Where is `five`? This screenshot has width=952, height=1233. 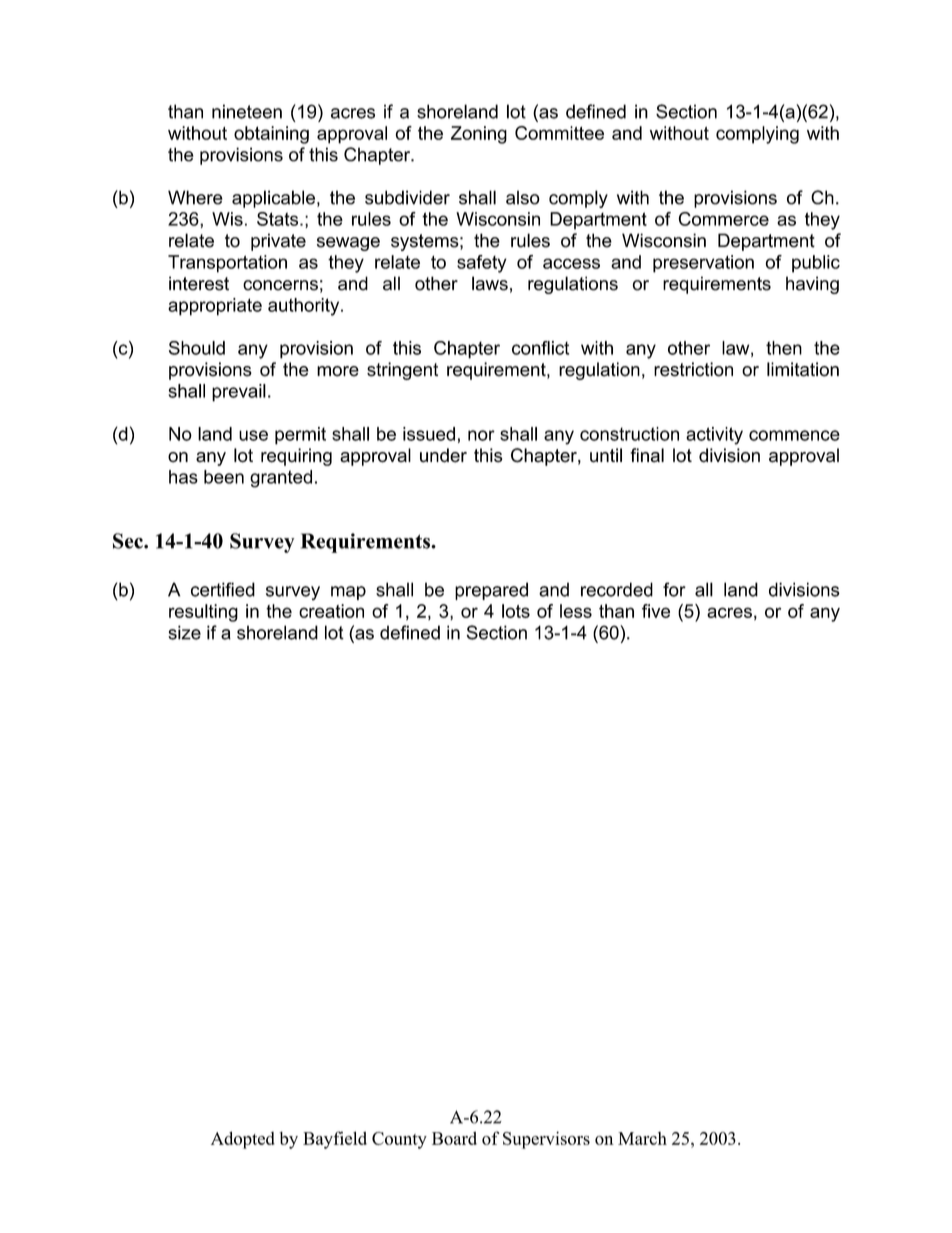 five is located at coordinates (656, 611).
